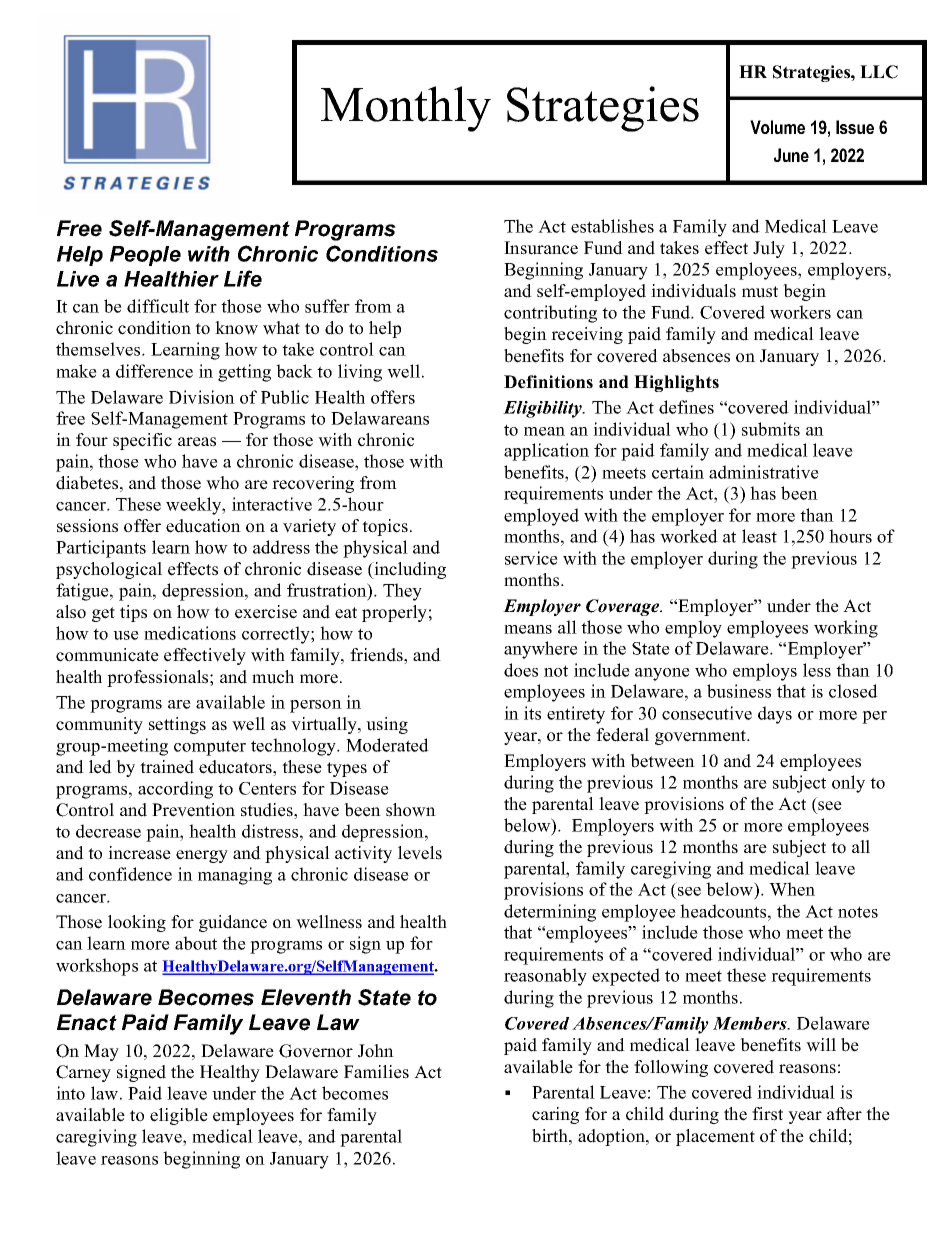  I want to click on Volume, so click(777, 127).
